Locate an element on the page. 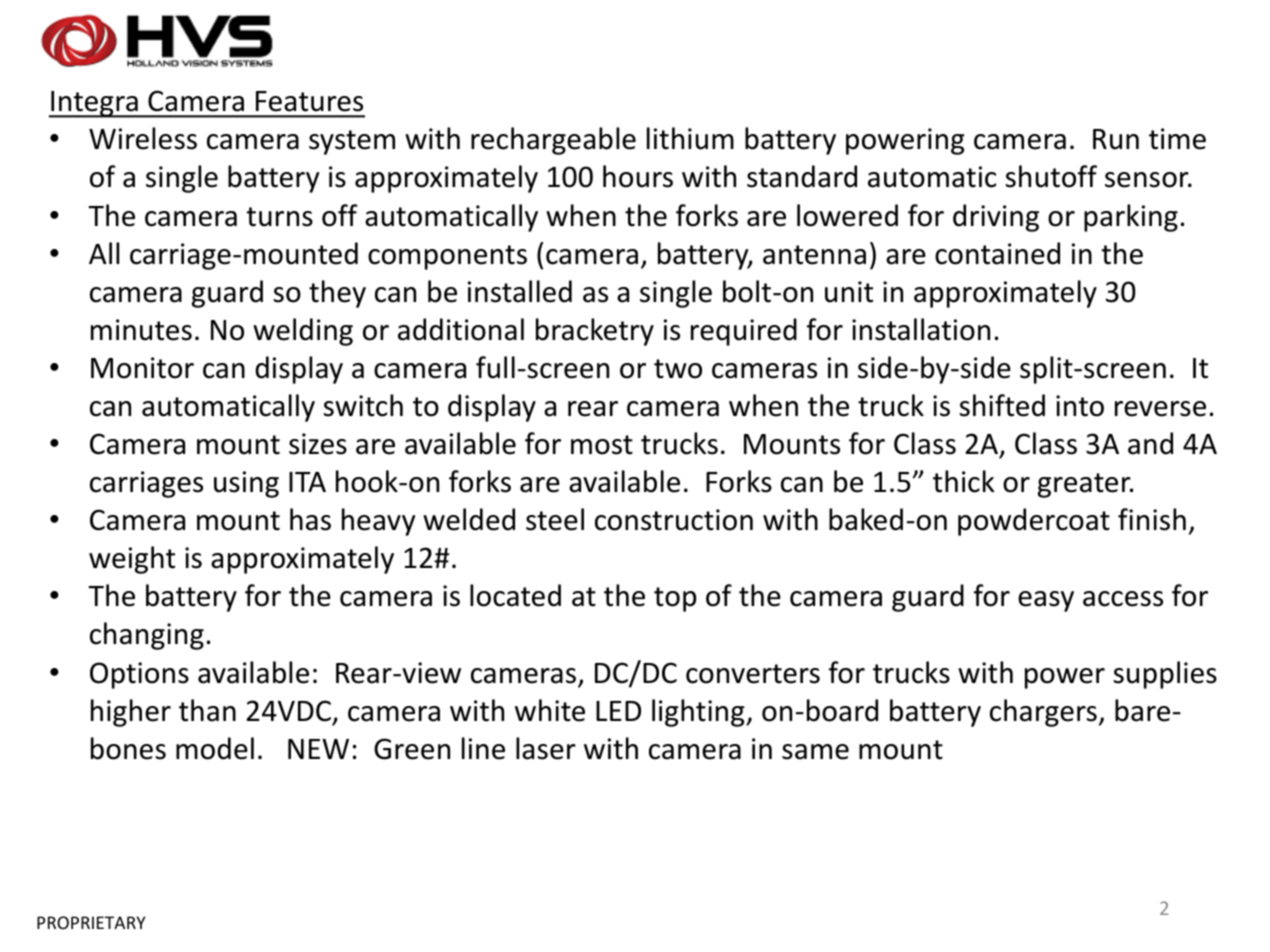 This document has height=952, width=1270. installed is located at coordinates (520, 291).
